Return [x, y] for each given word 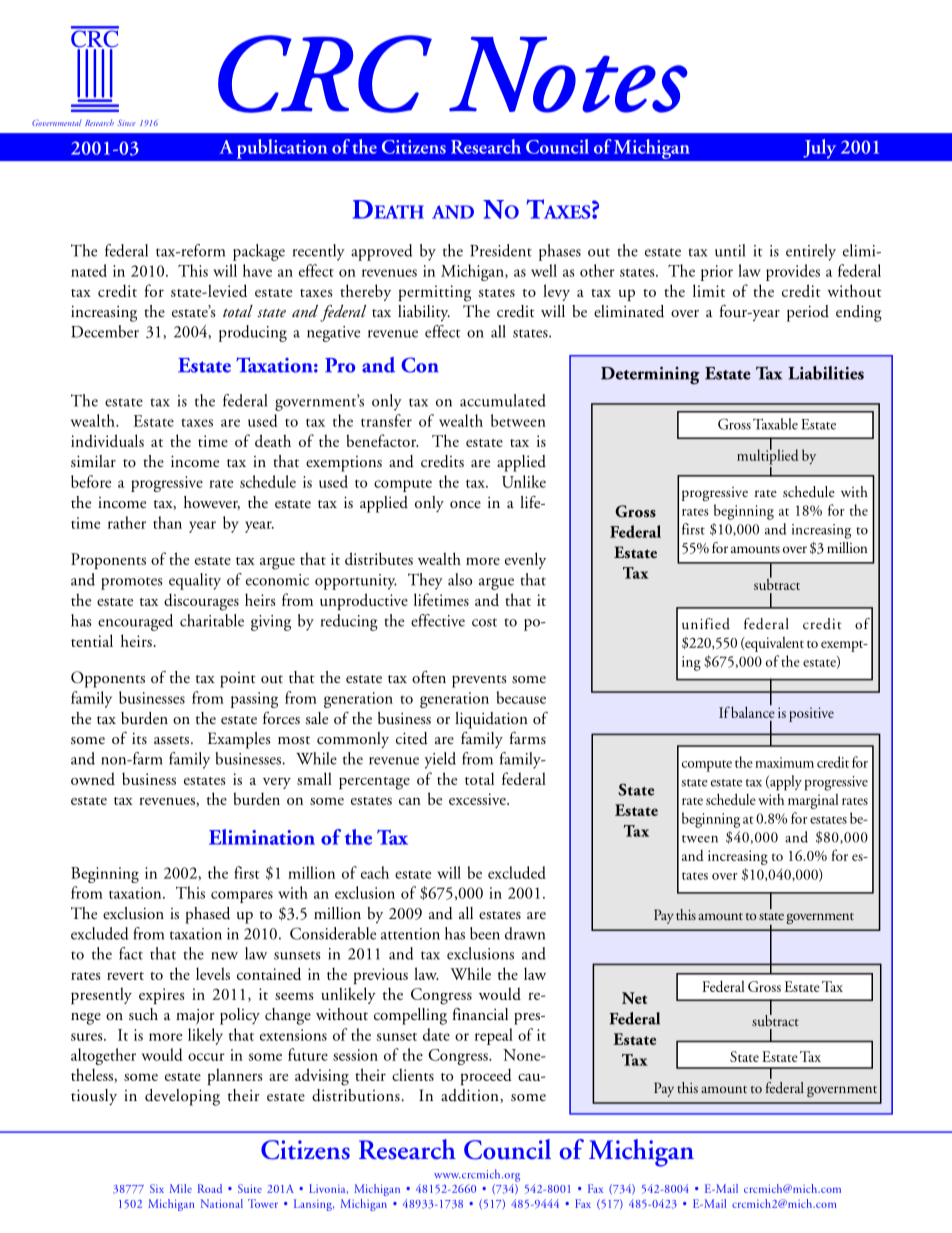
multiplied [767, 456]
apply [785, 783]
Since [127, 123]
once [465, 504]
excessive [478, 799]
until [730, 250]
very [277, 783]
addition [471, 1096]
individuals [107, 440]
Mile [181, 1188]
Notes [568, 75]
